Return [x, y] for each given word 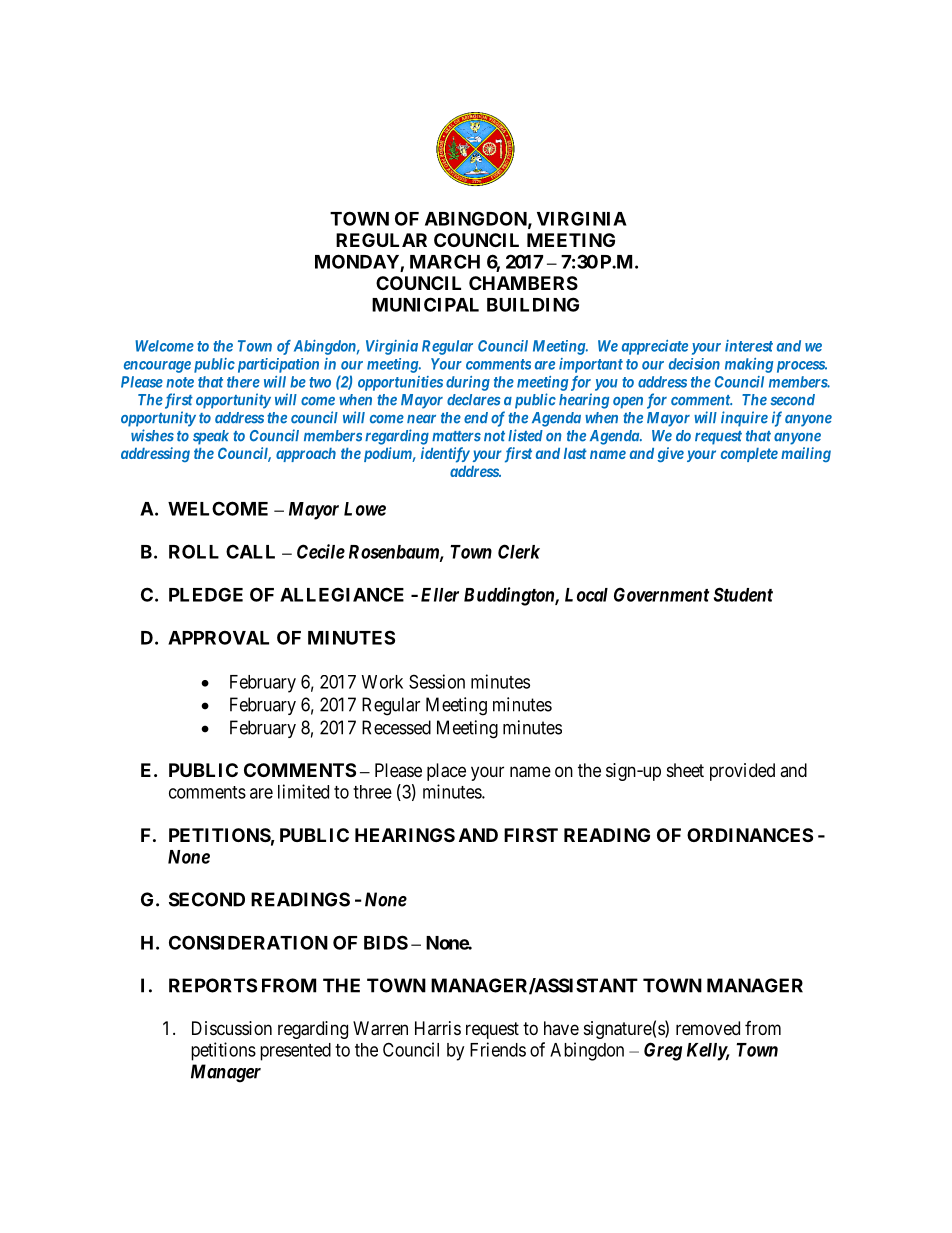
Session [437, 681]
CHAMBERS [523, 283]
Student [743, 594]
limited [303, 791]
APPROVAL [218, 637]
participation [276, 365]
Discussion [232, 1028]
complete [749, 455]
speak [211, 437]
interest [749, 346]
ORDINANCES [750, 835]
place [446, 772]
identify [445, 455]
